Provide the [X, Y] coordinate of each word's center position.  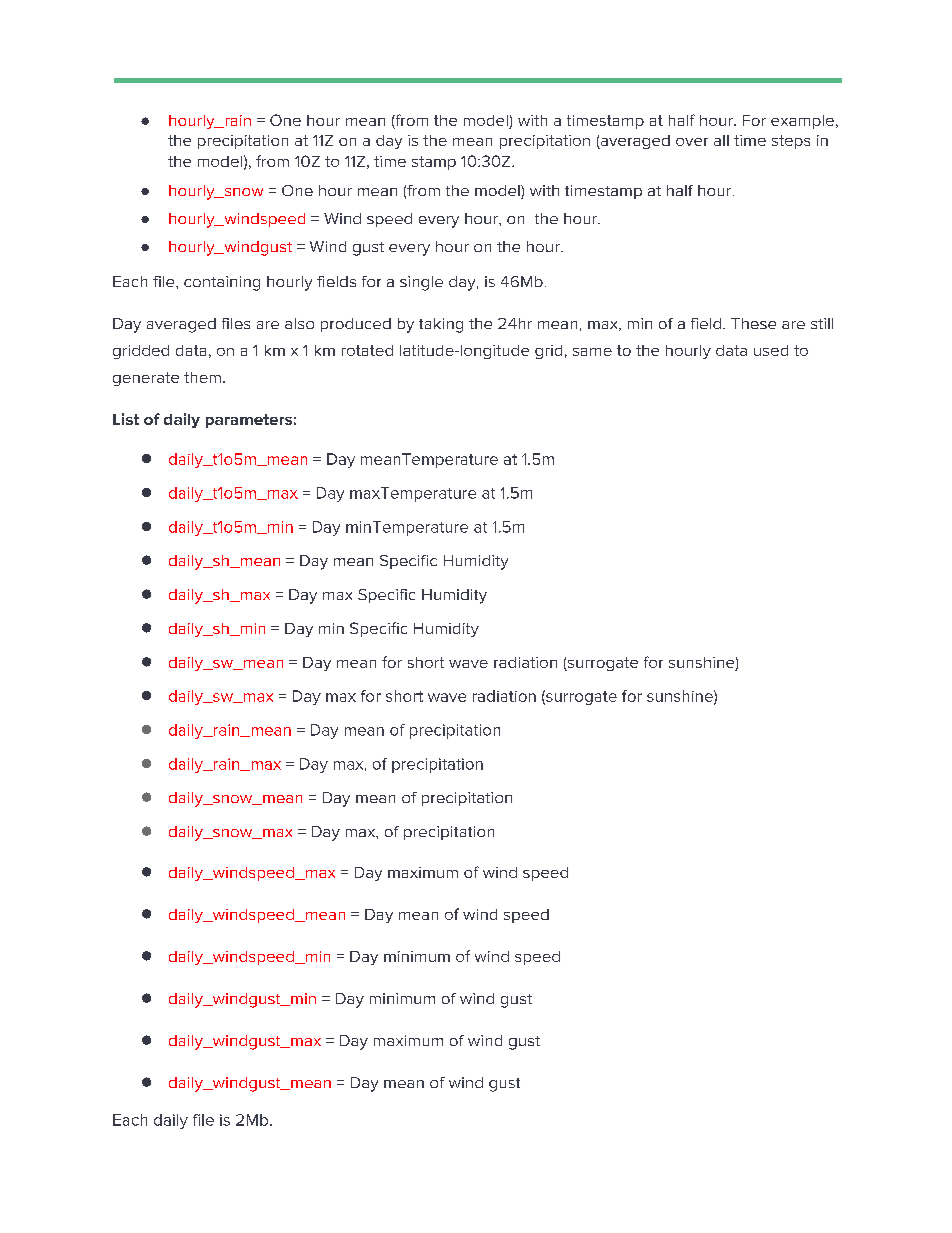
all [721, 140]
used [771, 350]
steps [791, 142]
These [753, 323]
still [822, 323]
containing [222, 283]
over [692, 142]
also [299, 323]
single [421, 283]
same [592, 352]
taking [441, 325]
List [126, 419]
